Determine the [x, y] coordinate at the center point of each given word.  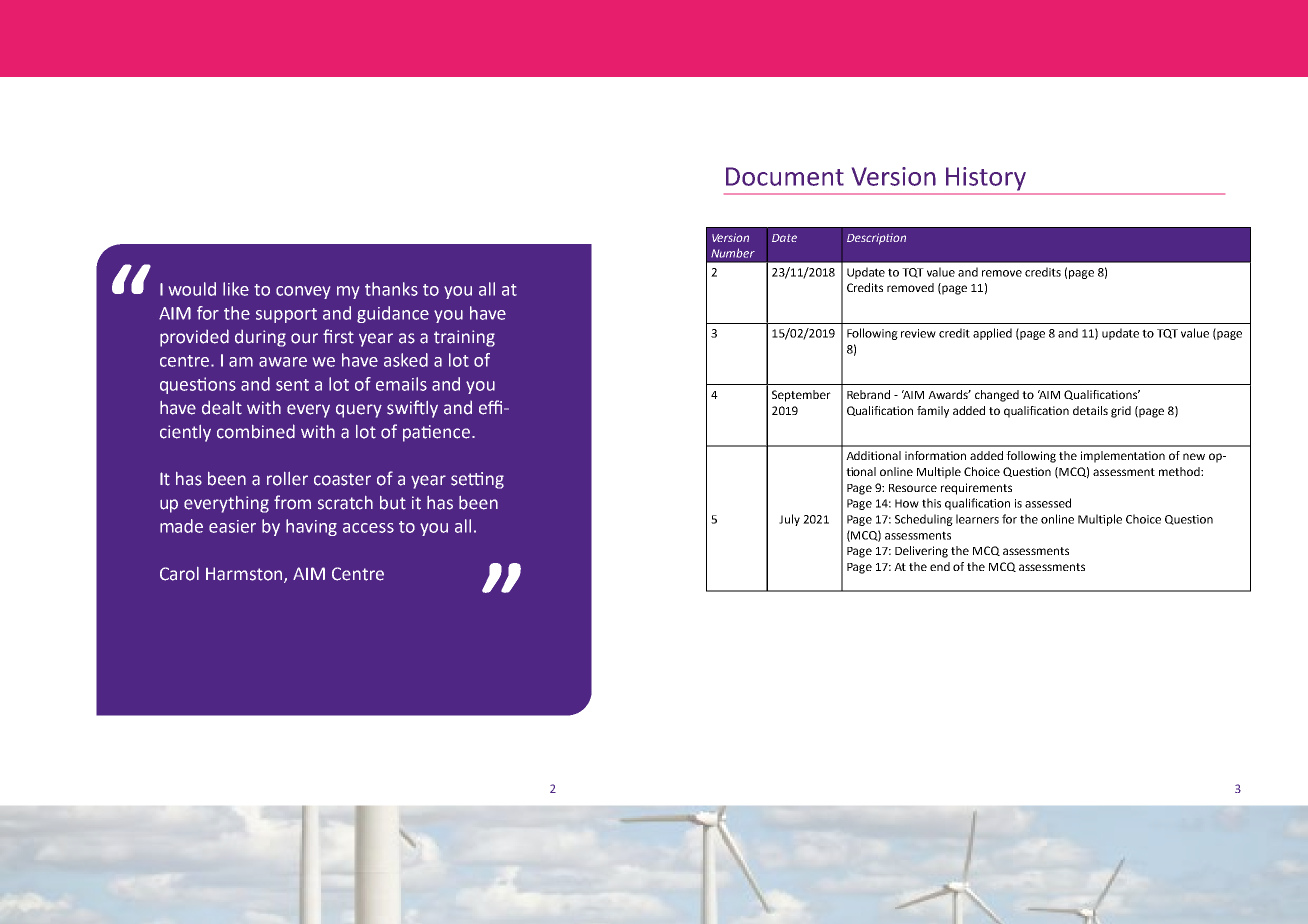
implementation [1123, 457]
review [918, 333]
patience [438, 433]
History [986, 179]
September [801, 396]
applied [992, 334]
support [286, 315]
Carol [179, 574]
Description [876, 239]
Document [785, 176]
